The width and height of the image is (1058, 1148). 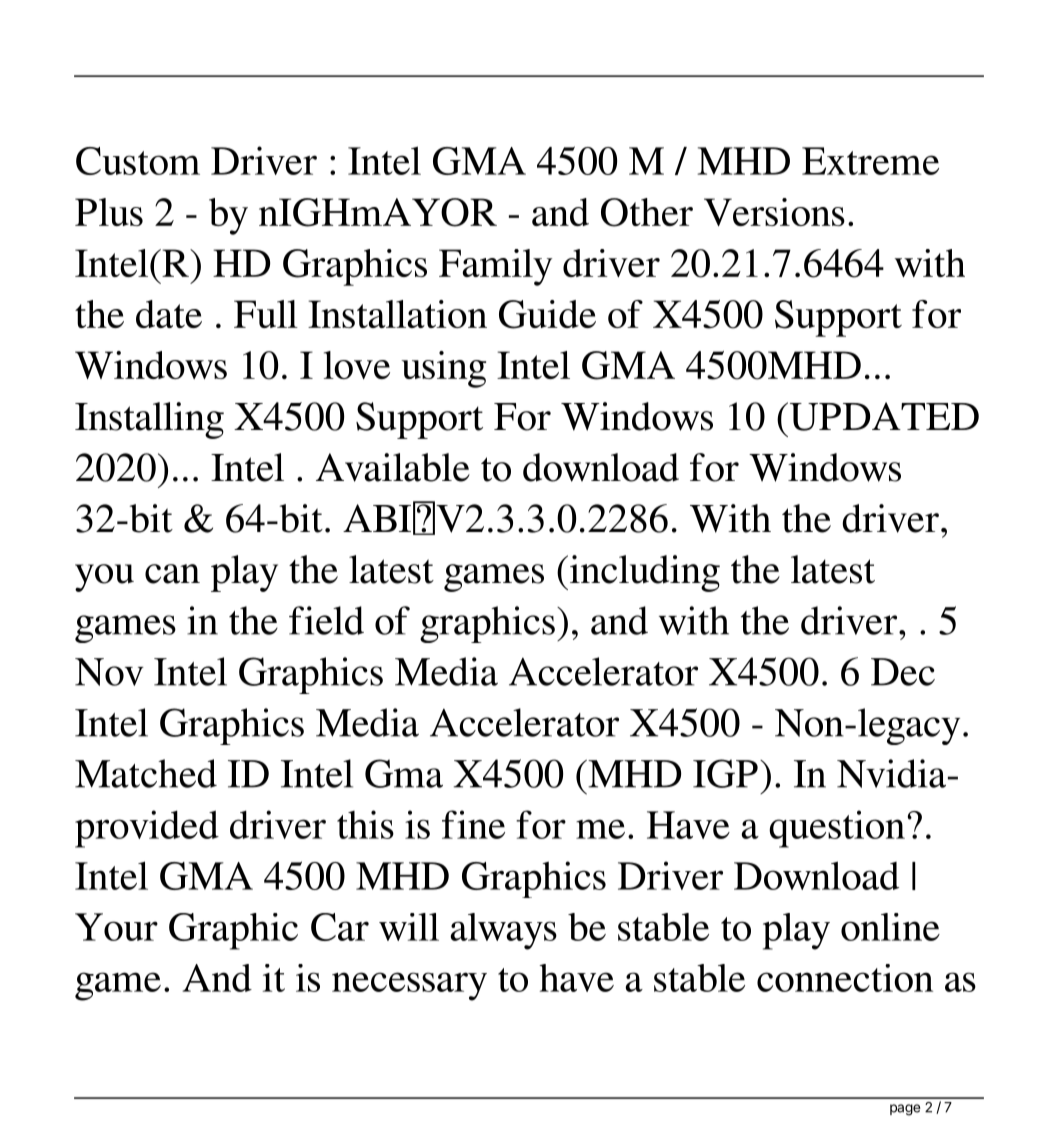 I want to click on Versions, so click(x=774, y=212).
